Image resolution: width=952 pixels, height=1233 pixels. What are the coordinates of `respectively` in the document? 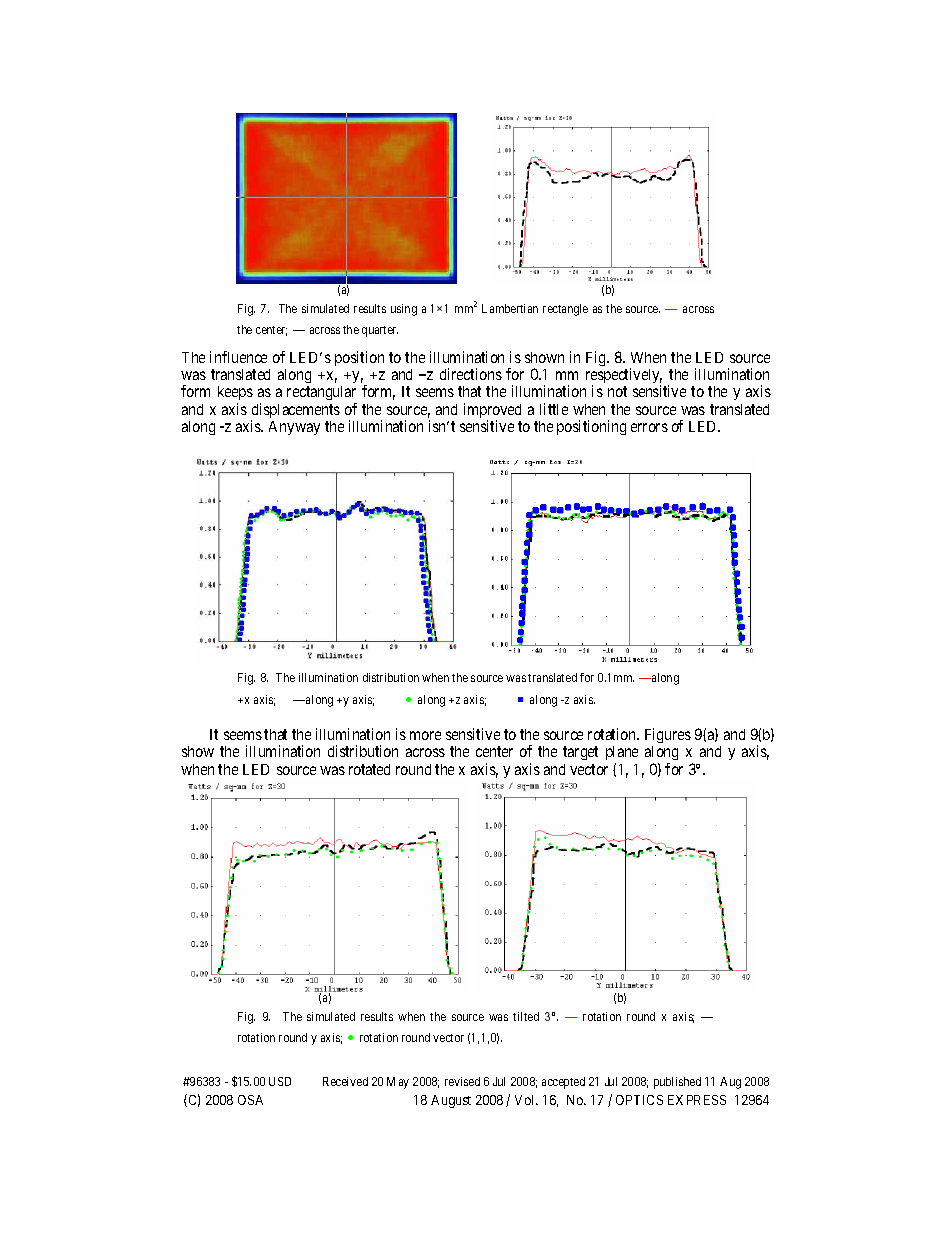 It's located at (624, 377).
